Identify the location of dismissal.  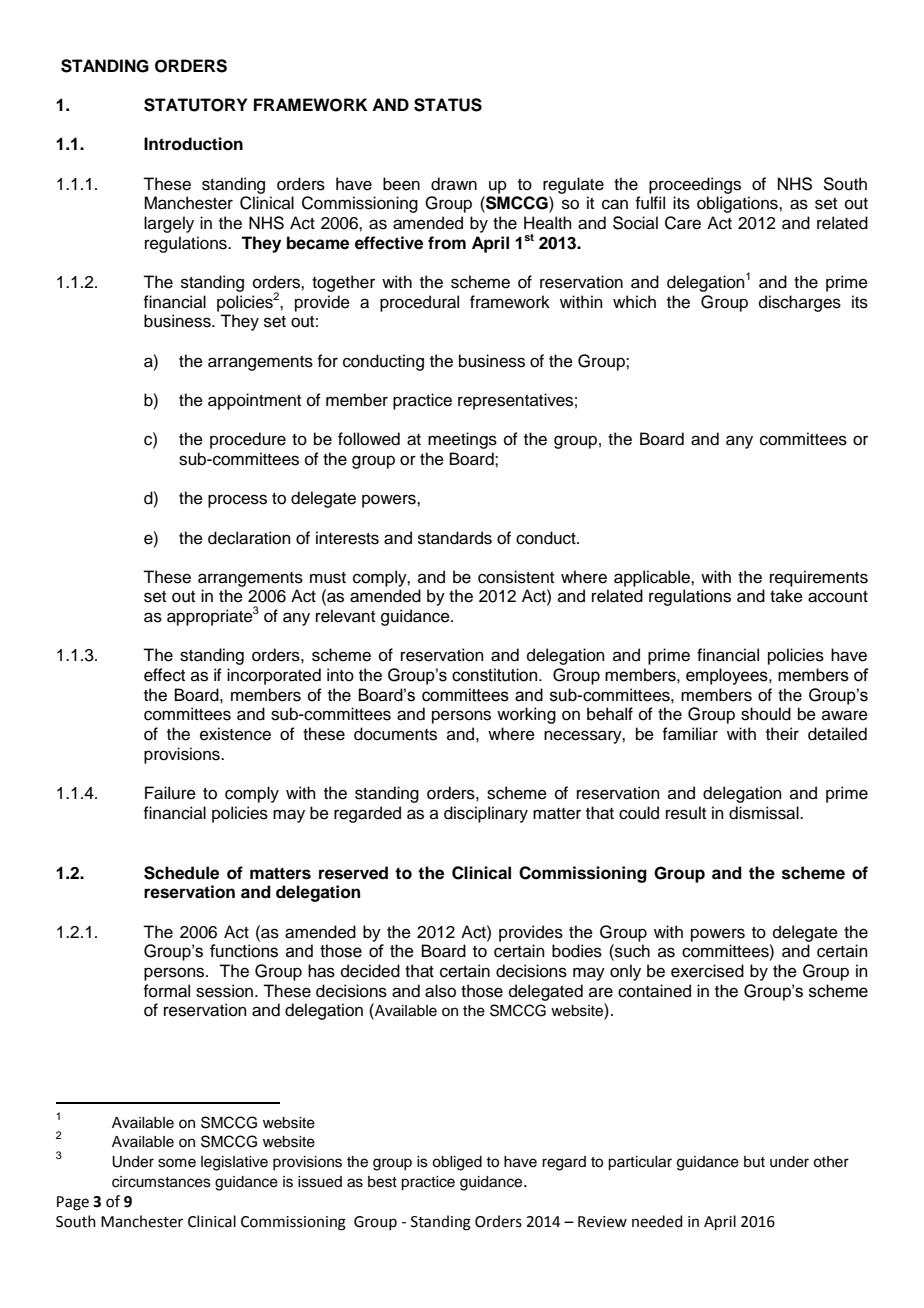
(765, 813).
